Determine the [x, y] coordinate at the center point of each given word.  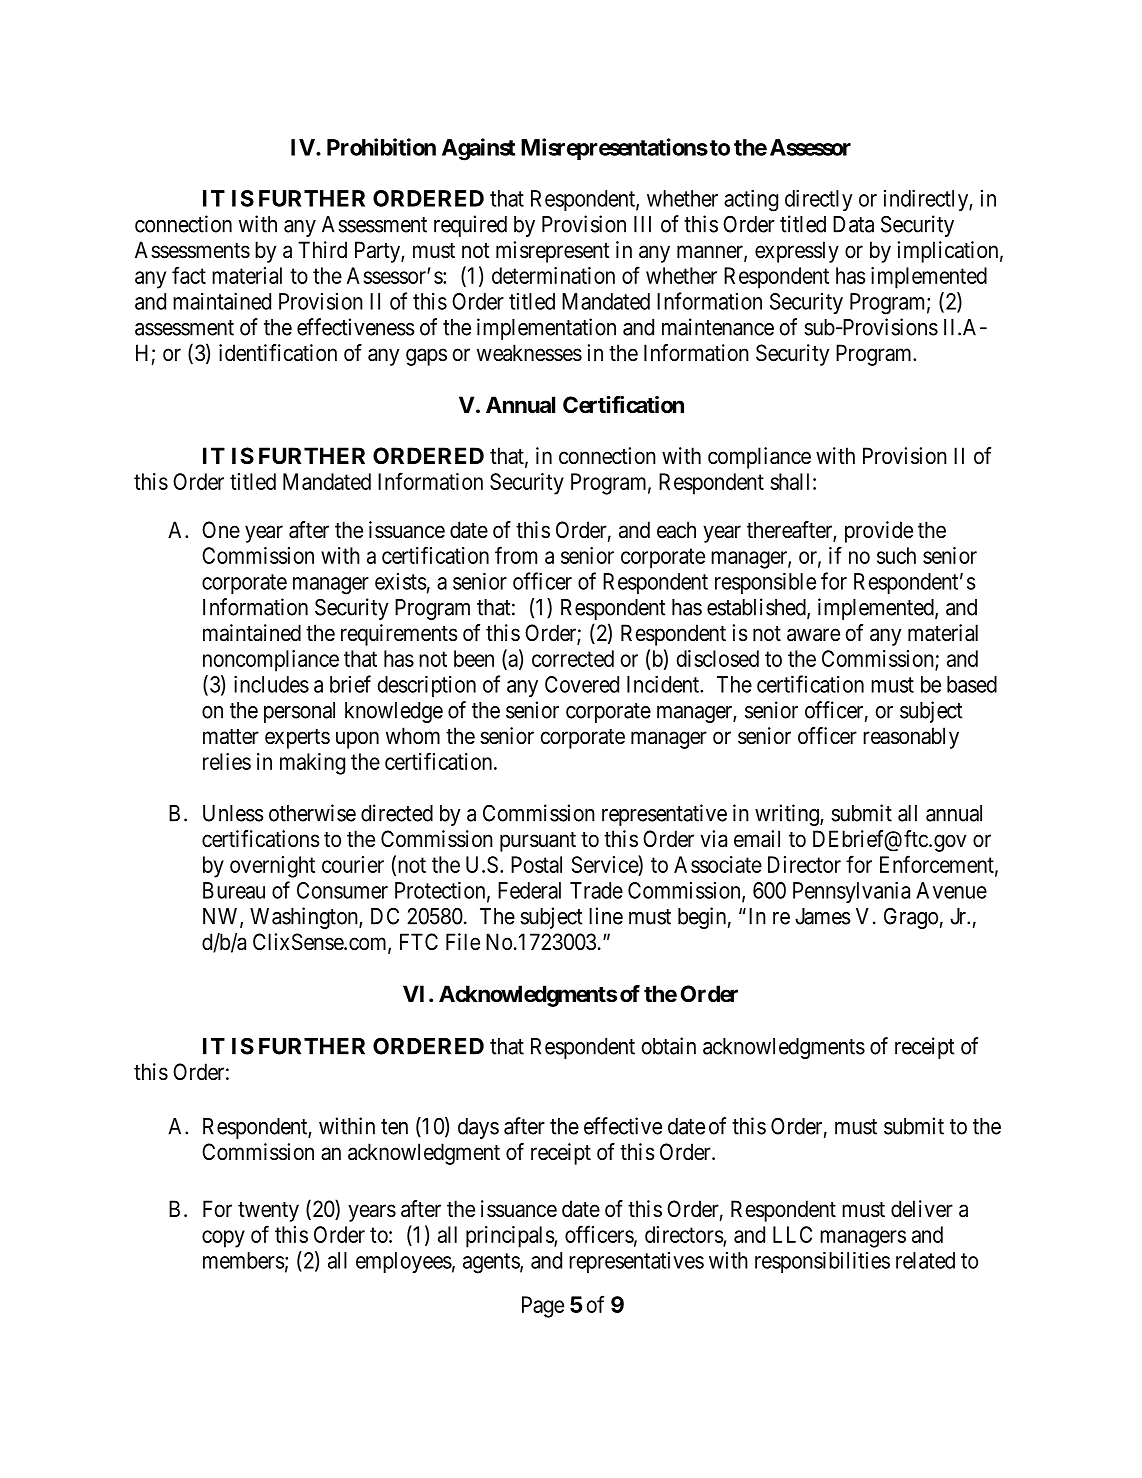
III [642, 224]
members [243, 1260]
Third [322, 249]
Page [543, 1307]
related [925, 1260]
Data [853, 224]
